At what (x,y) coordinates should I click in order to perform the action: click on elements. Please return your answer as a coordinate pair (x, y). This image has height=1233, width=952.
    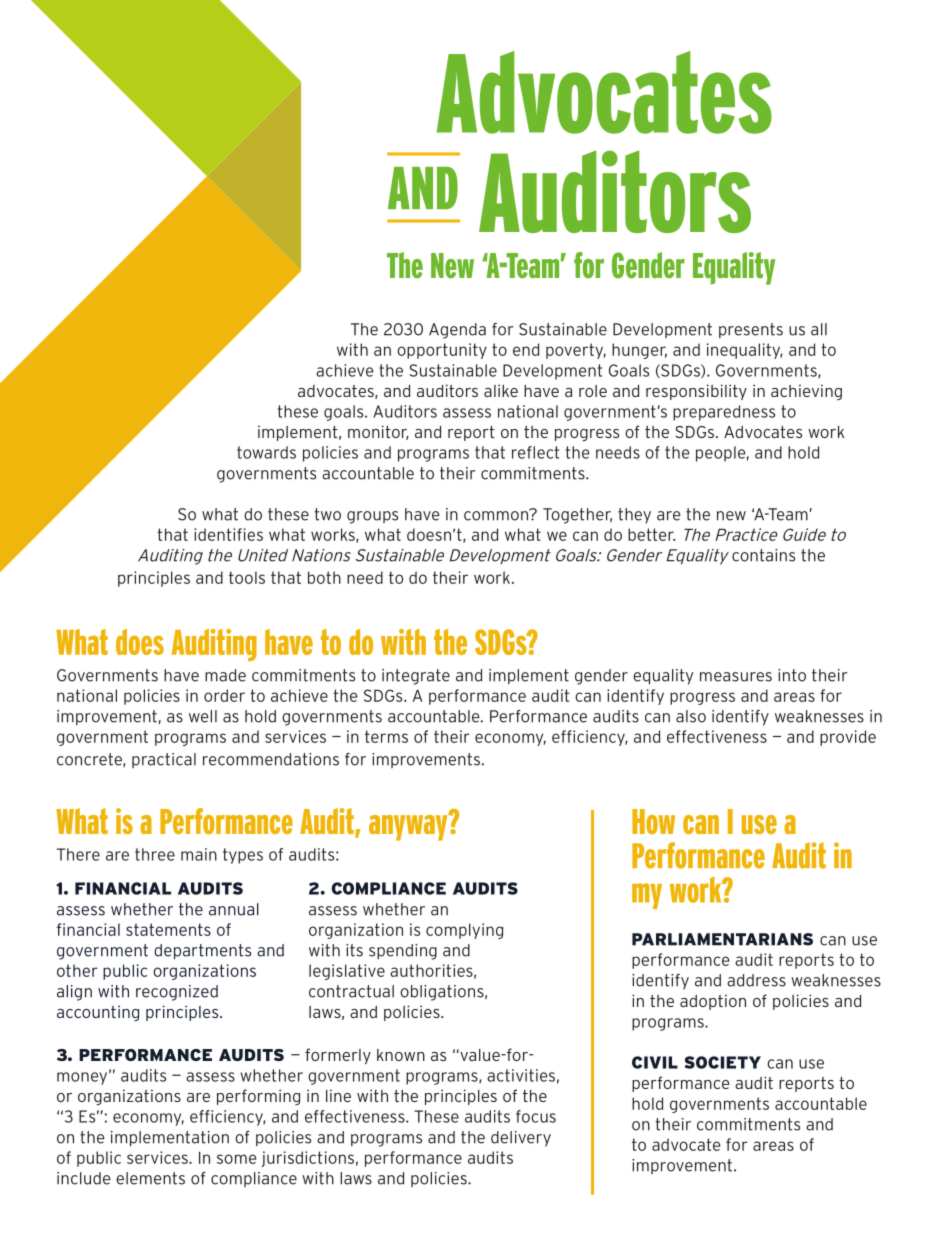
    Looking at the image, I should click on (150, 1178).
